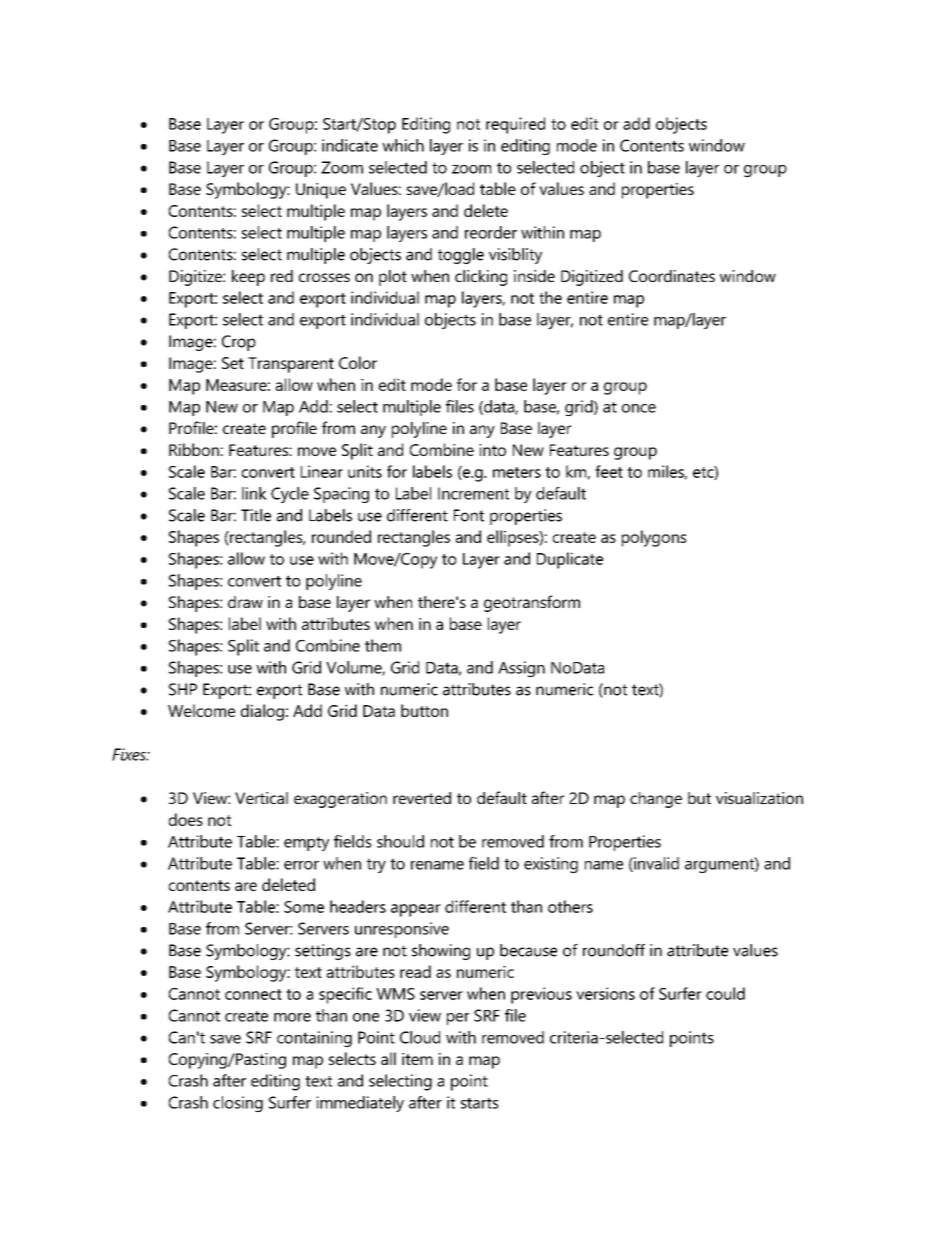  Describe the element at coordinates (306, 844) in the screenshot. I see `empty` at that location.
